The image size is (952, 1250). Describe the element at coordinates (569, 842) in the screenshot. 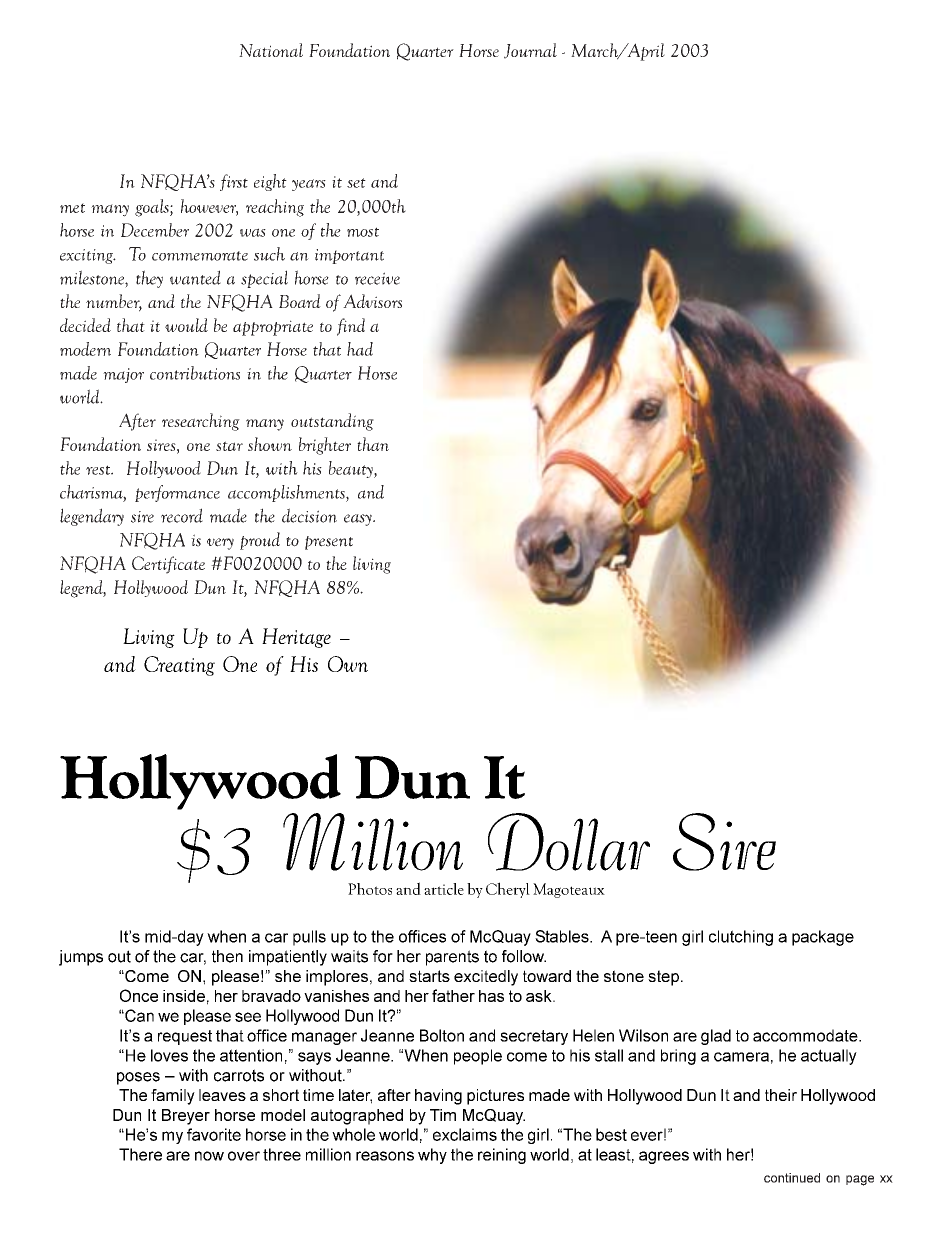

I see `Dollar` at that location.
